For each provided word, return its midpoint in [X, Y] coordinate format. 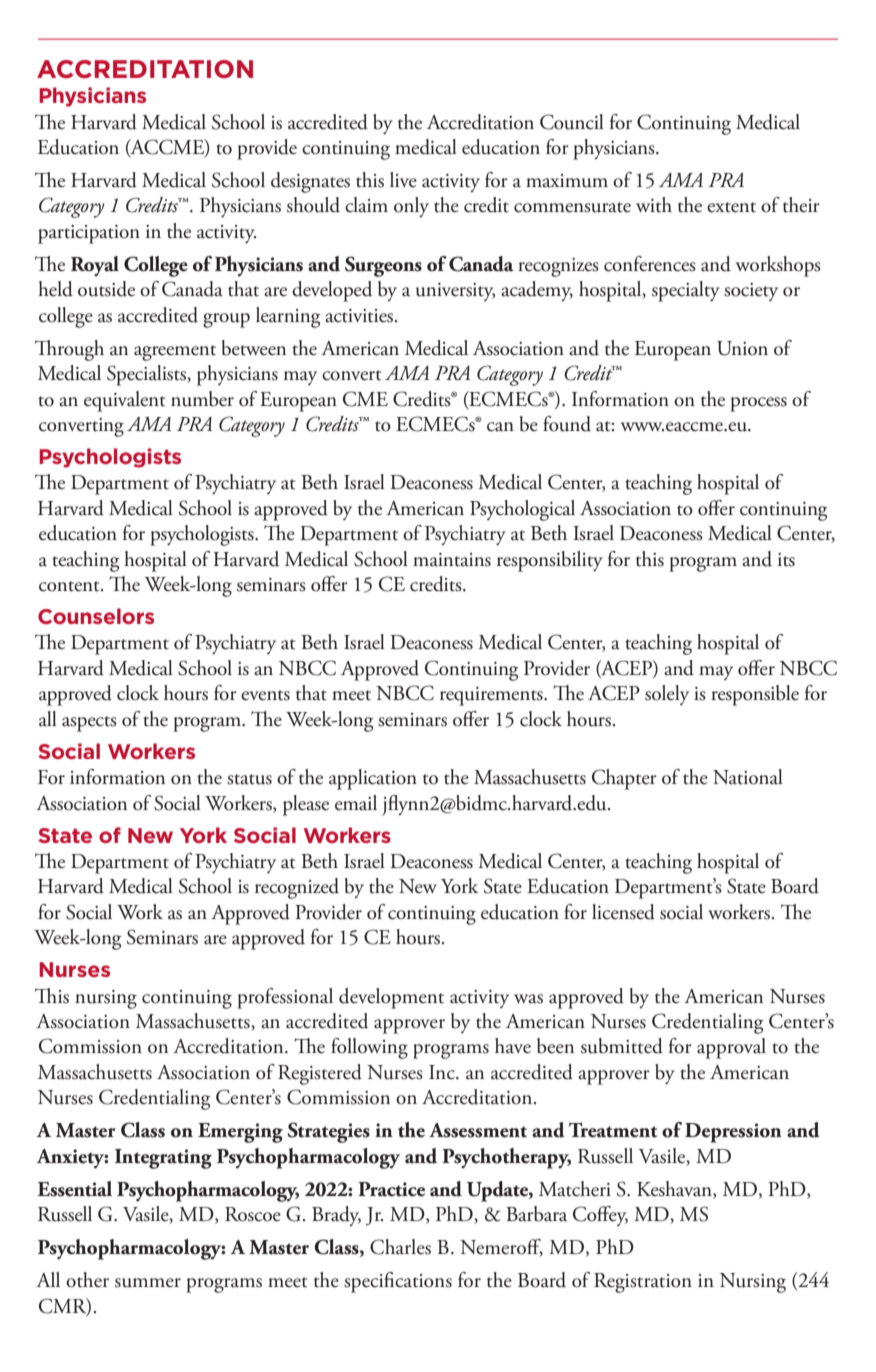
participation [89, 234]
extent [731, 207]
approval [731, 1048]
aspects [89, 724]
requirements [492, 696]
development [391, 998]
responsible [755, 695]
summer [148, 1283]
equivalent [124, 401]
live [403, 180]
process [758, 404]
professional [285, 998]
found [567, 424]
